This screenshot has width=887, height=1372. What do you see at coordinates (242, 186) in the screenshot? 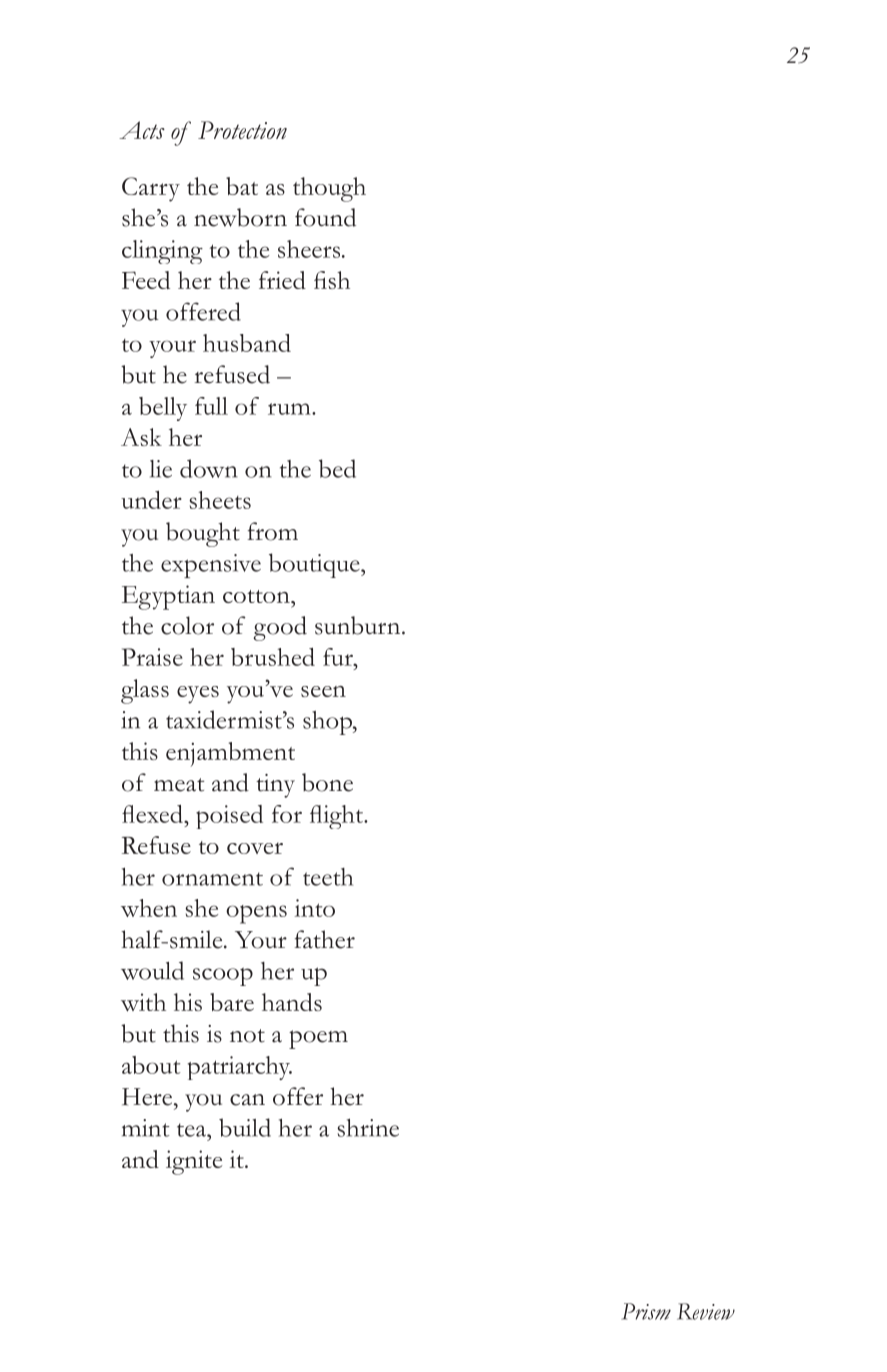
I see `bat` at bounding box center [242, 186].
